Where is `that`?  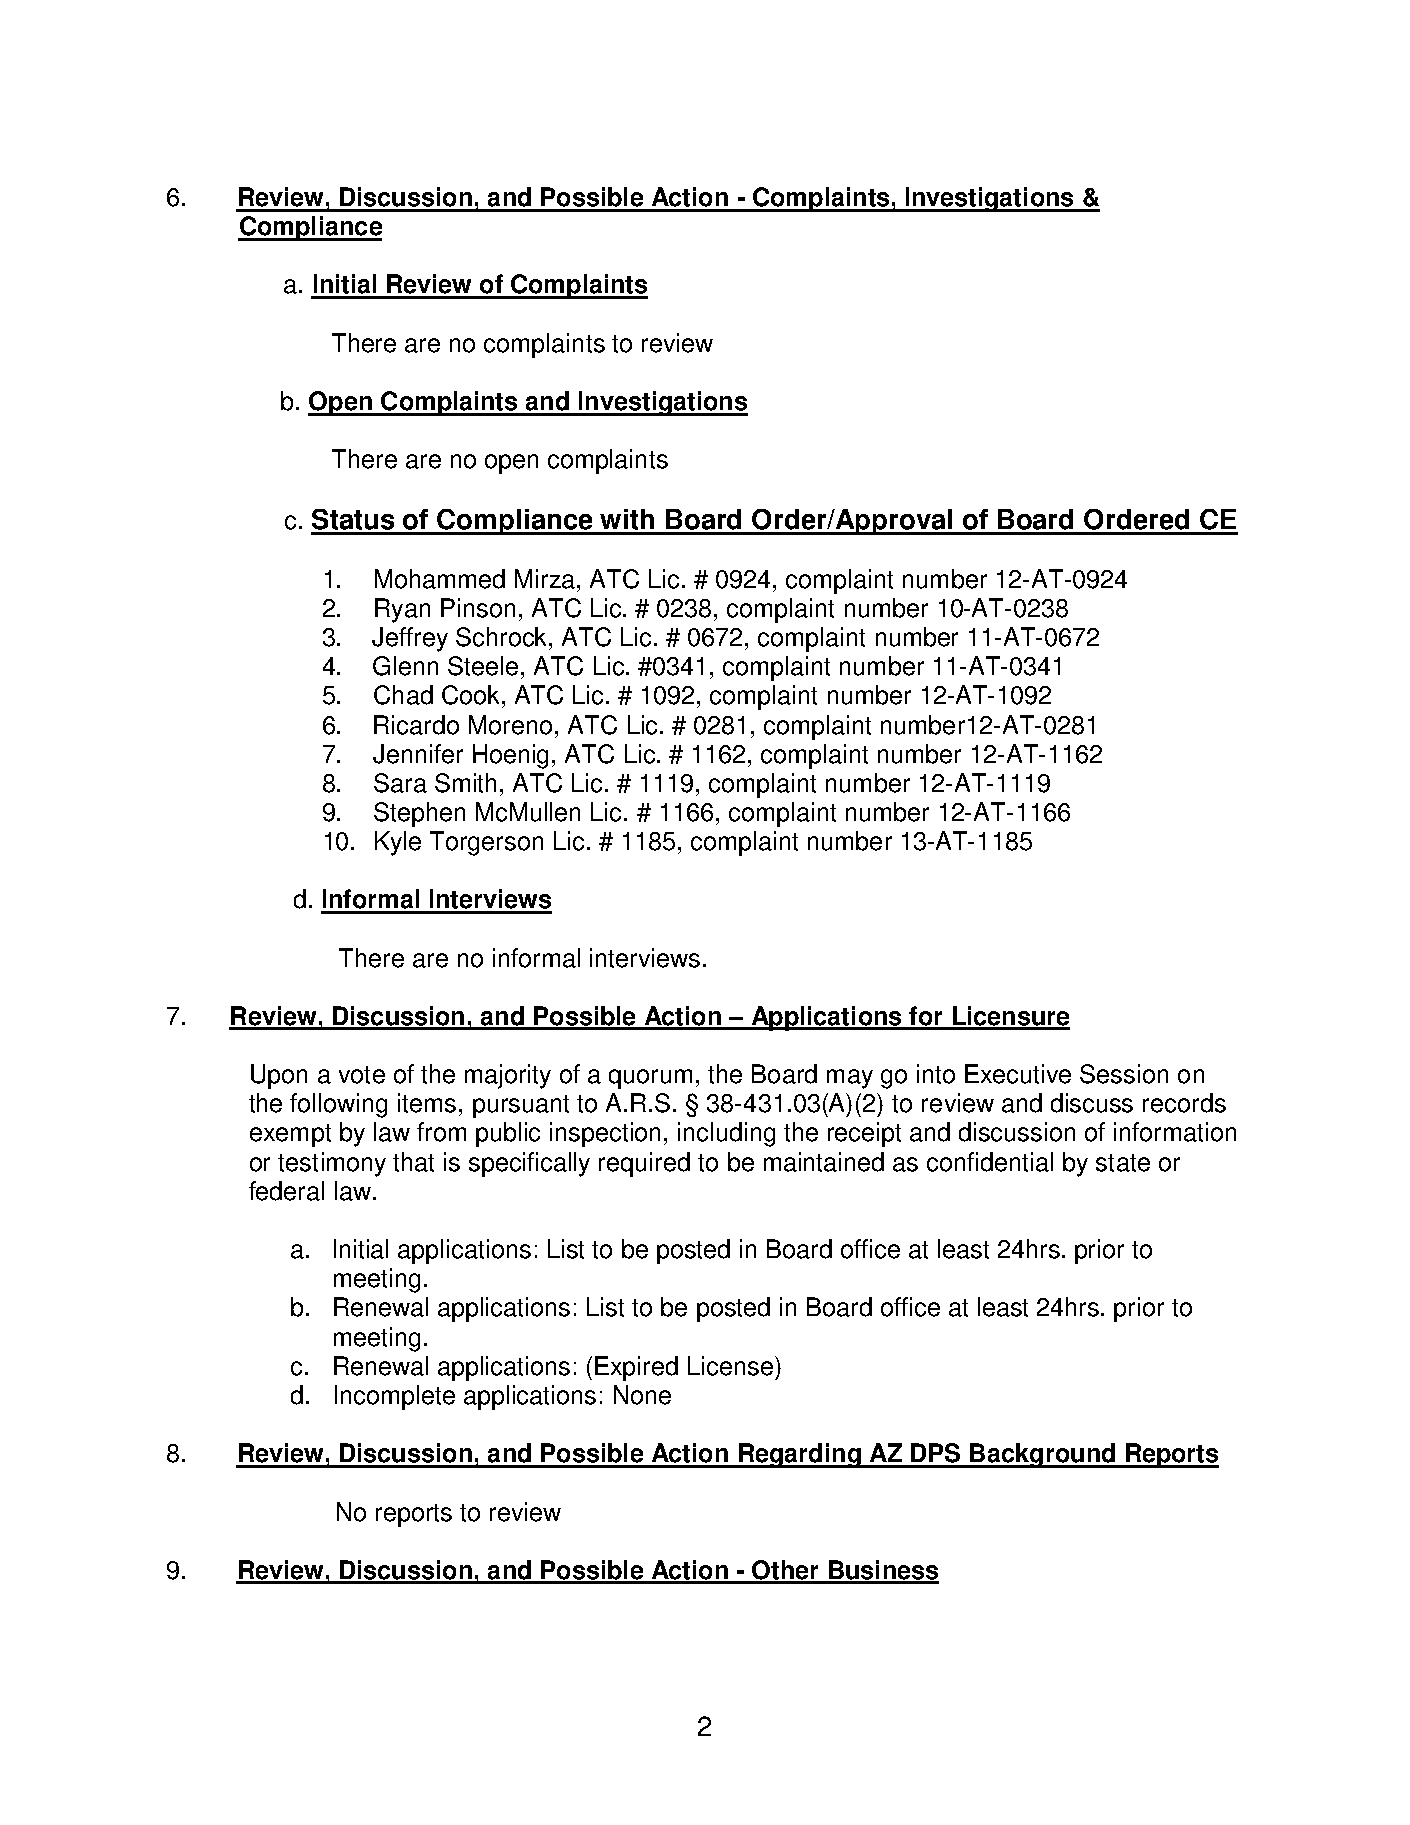 that is located at coordinates (413, 1162).
